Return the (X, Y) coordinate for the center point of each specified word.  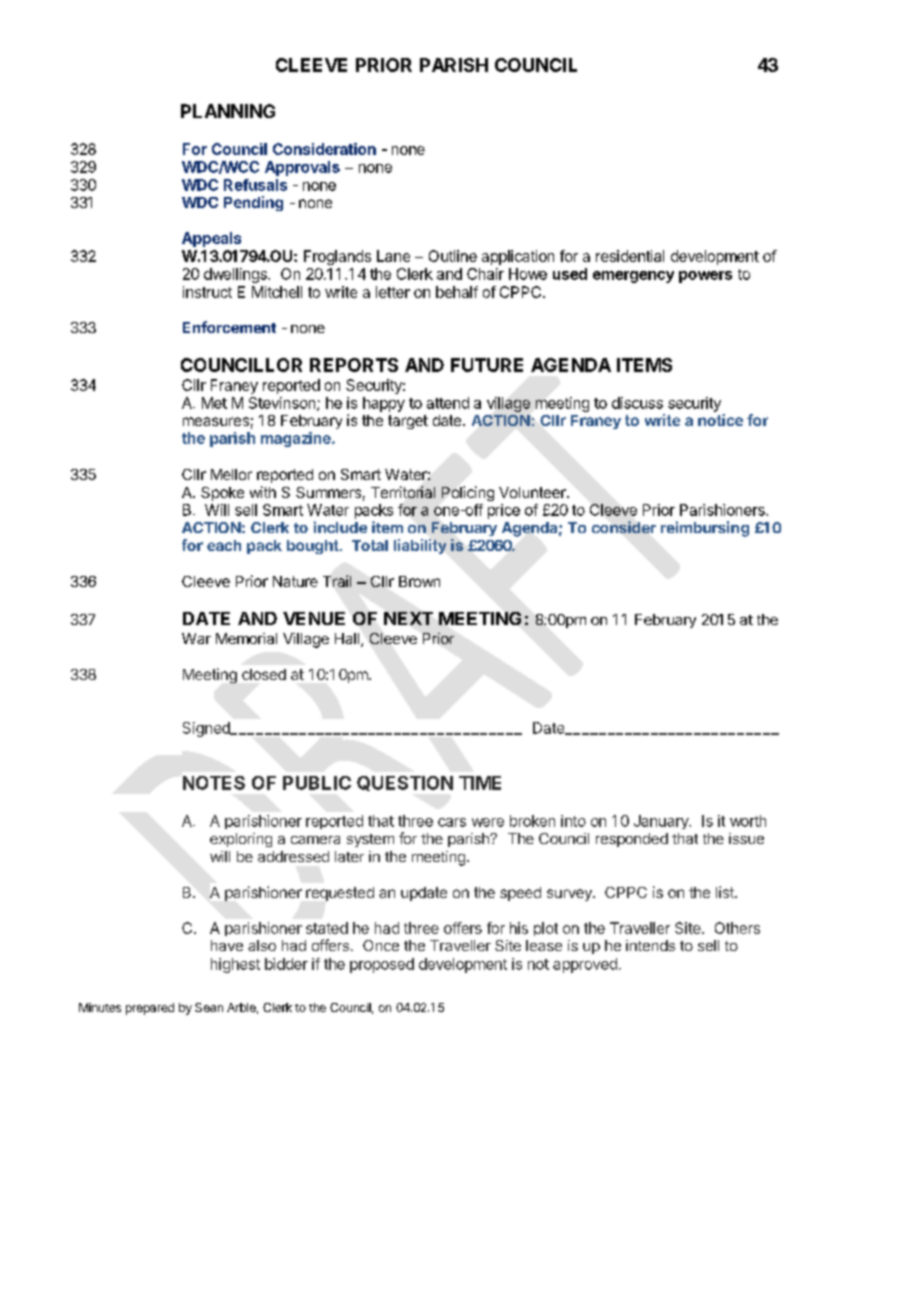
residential (630, 256)
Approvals (302, 168)
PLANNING (228, 111)
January (662, 822)
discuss (637, 403)
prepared (150, 1009)
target (408, 422)
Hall (347, 638)
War (196, 638)
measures (216, 421)
